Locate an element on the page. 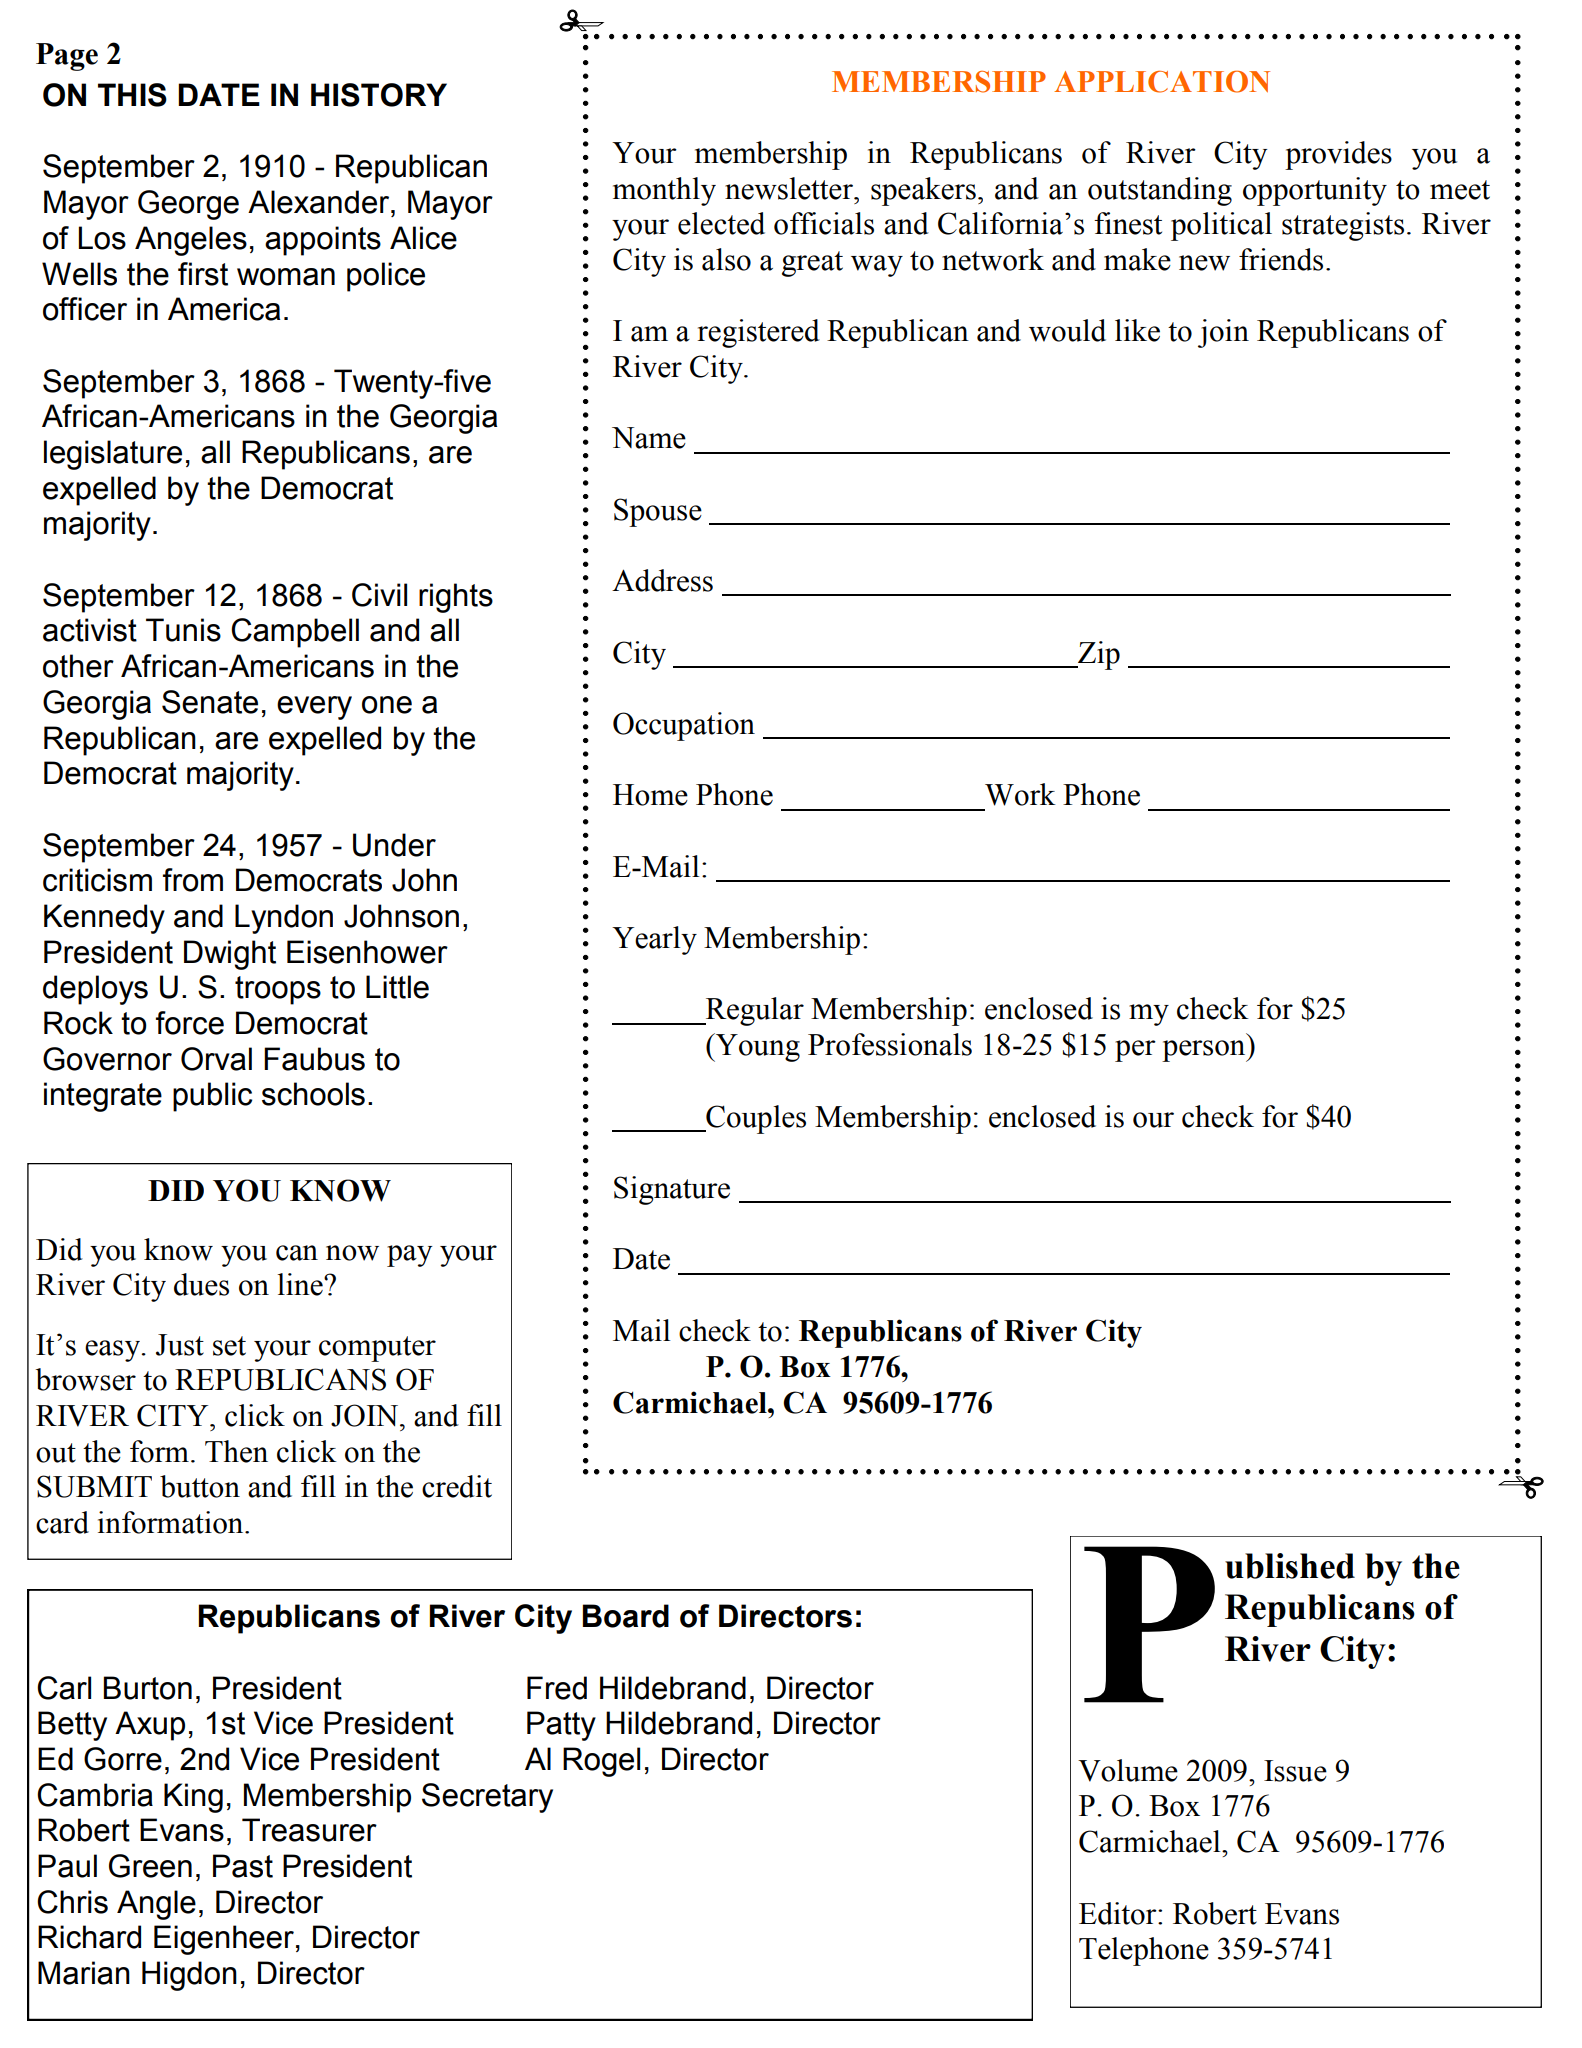 The image size is (1582, 2048). Signature is located at coordinates (672, 1190).
